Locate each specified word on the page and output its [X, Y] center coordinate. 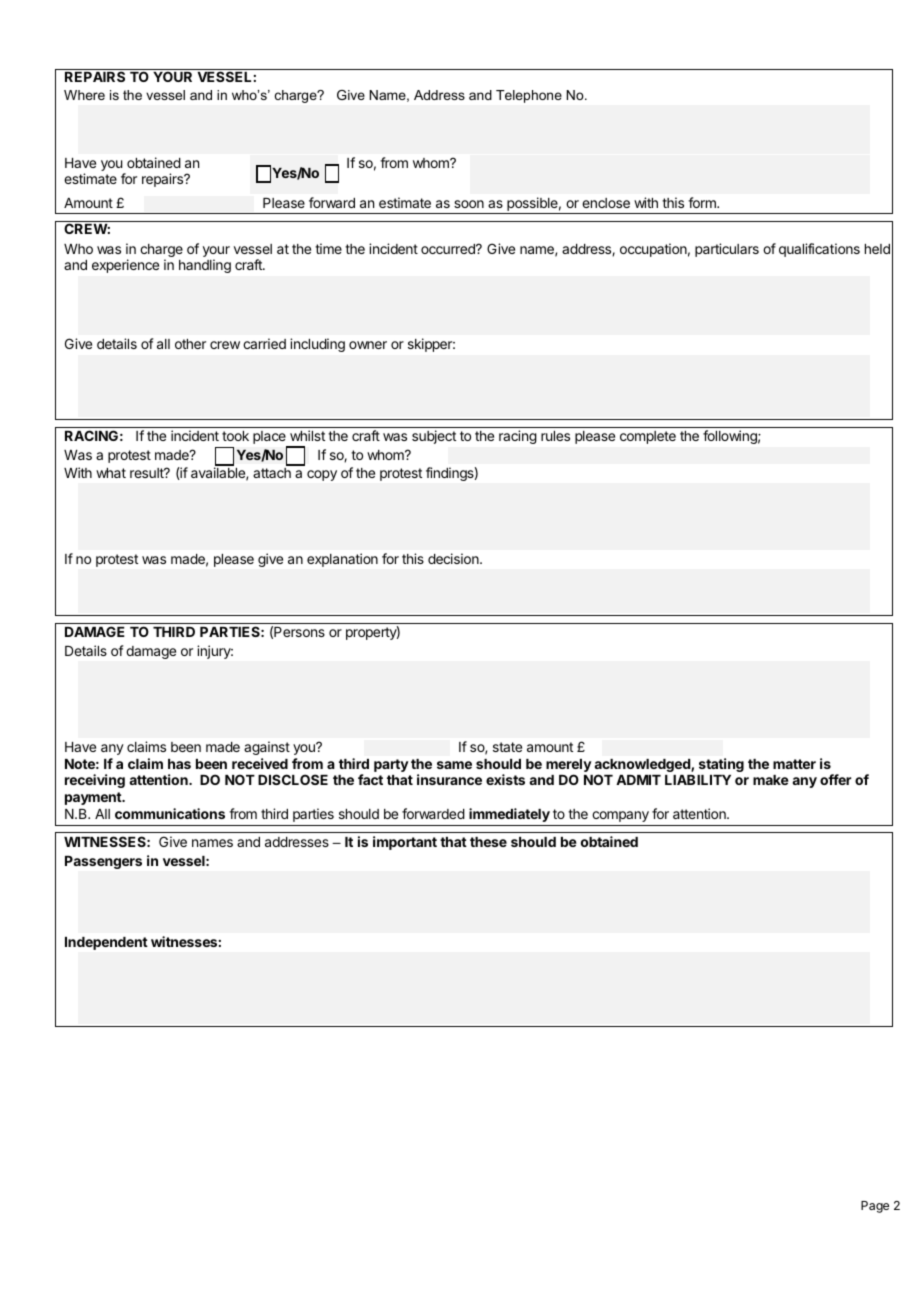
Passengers [103, 862]
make [771, 780]
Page [875, 1207]
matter [794, 764]
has [179, 764]
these [488, 842]
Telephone [529, 96]
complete [648, 437]
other [190, 344]
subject [434, 437]
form [703, 202]
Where [84, 95]
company [620, 816]
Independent [106, 943]
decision [454, 558]
